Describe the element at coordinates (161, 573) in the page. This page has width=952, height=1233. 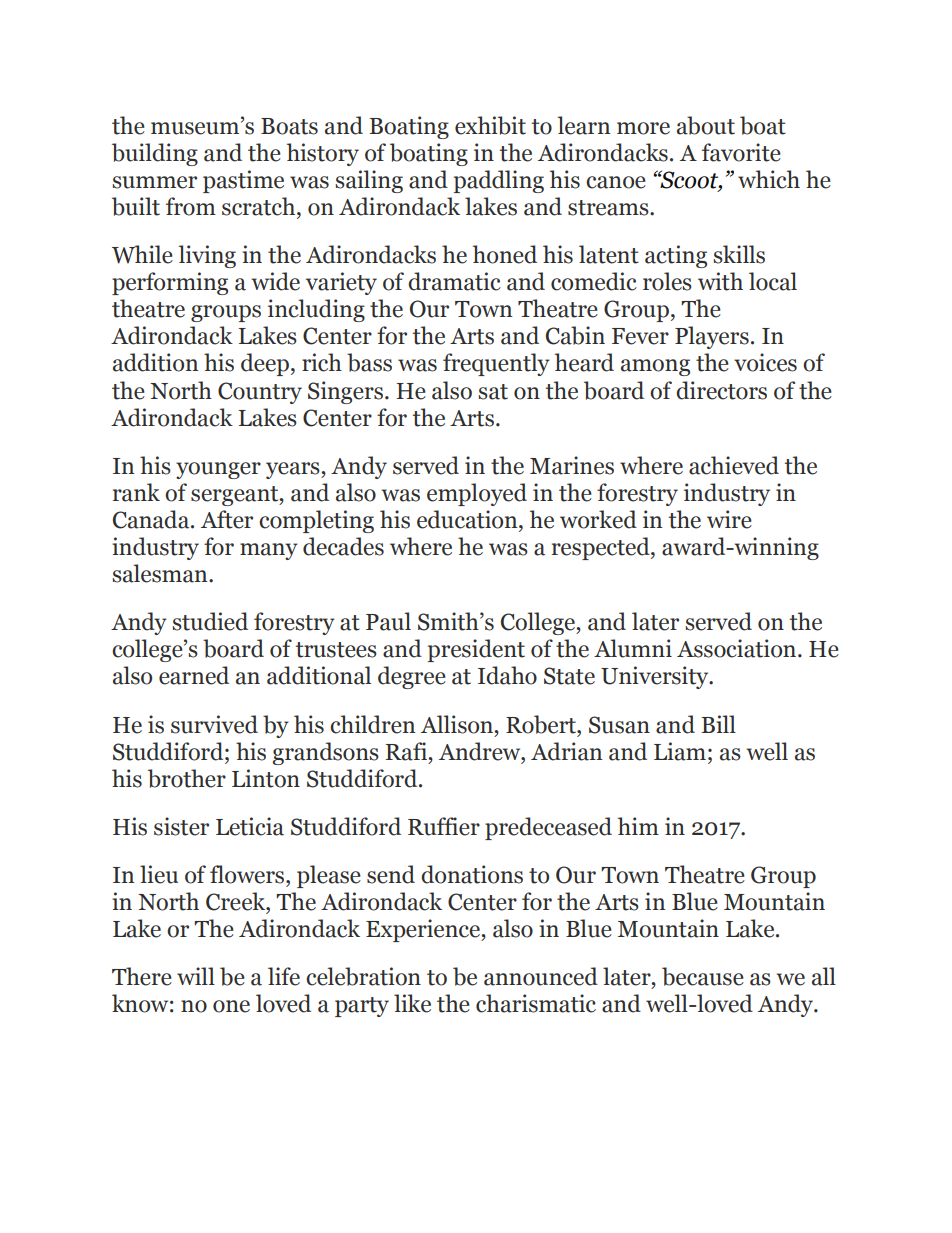
I see `salesman` at that location.
